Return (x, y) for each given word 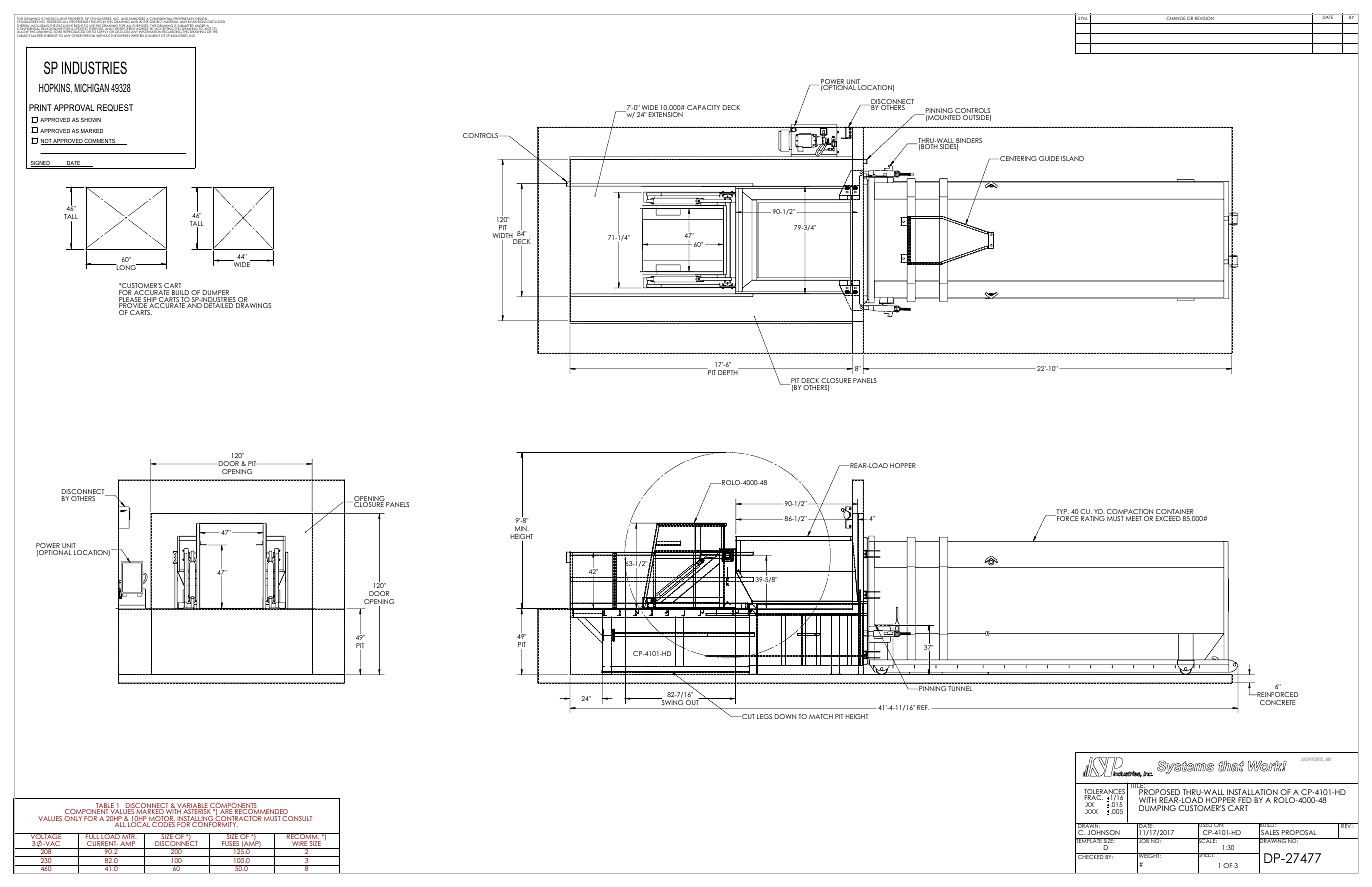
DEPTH (729, 371)
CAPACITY (703, 107)
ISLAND (1072, 158)
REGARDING (173, 32)
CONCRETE (1277, 702)
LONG (126, 267)
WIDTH (504, 237)
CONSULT (297, 818)
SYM (1082, 17)
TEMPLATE (1089, 841)
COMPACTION (1130, 513)
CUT (747, 716)
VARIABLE (192, 806)
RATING (1093, 518)
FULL (92, 837)
